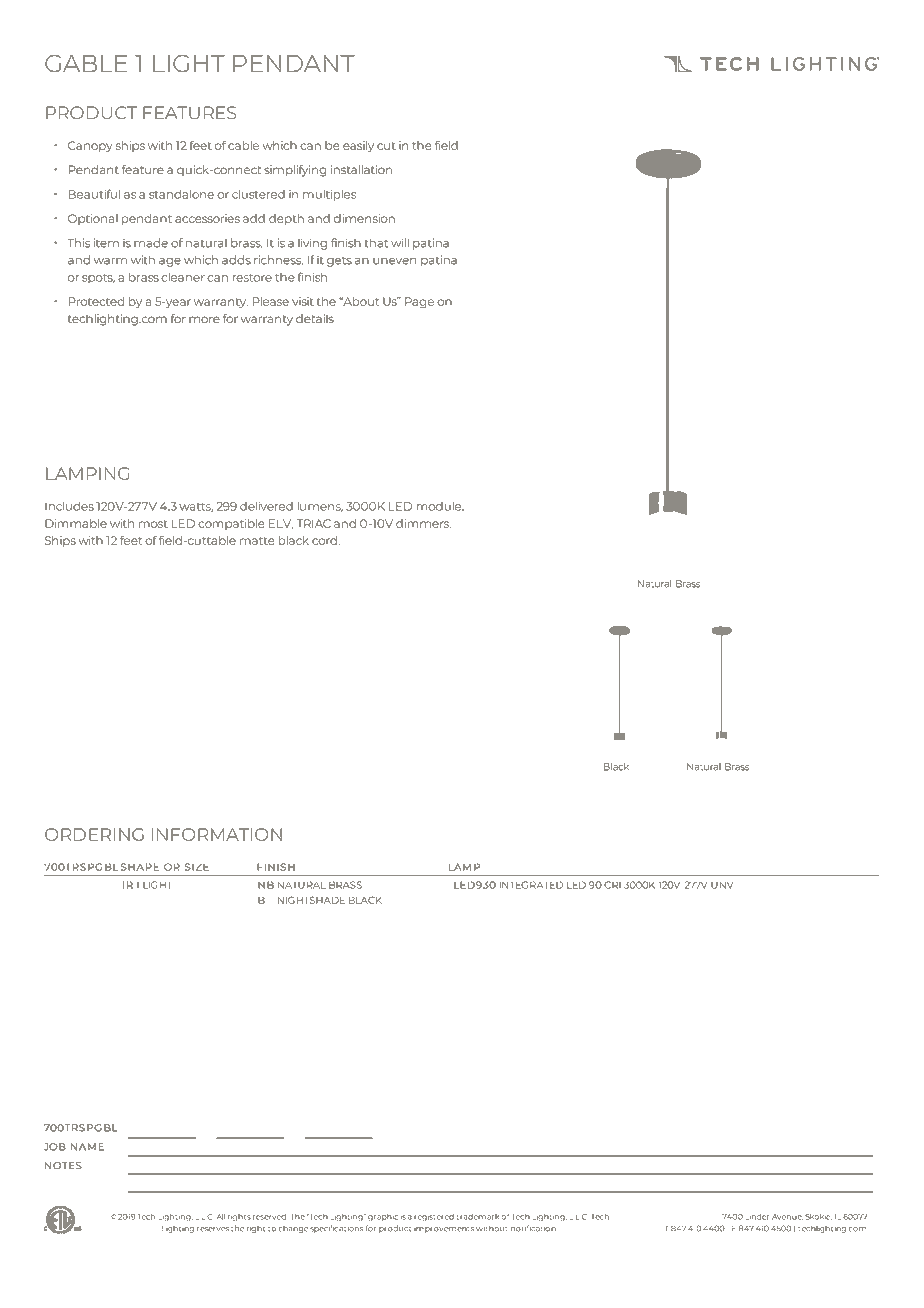  I want to click on Skokie, so click(818, 1217).
